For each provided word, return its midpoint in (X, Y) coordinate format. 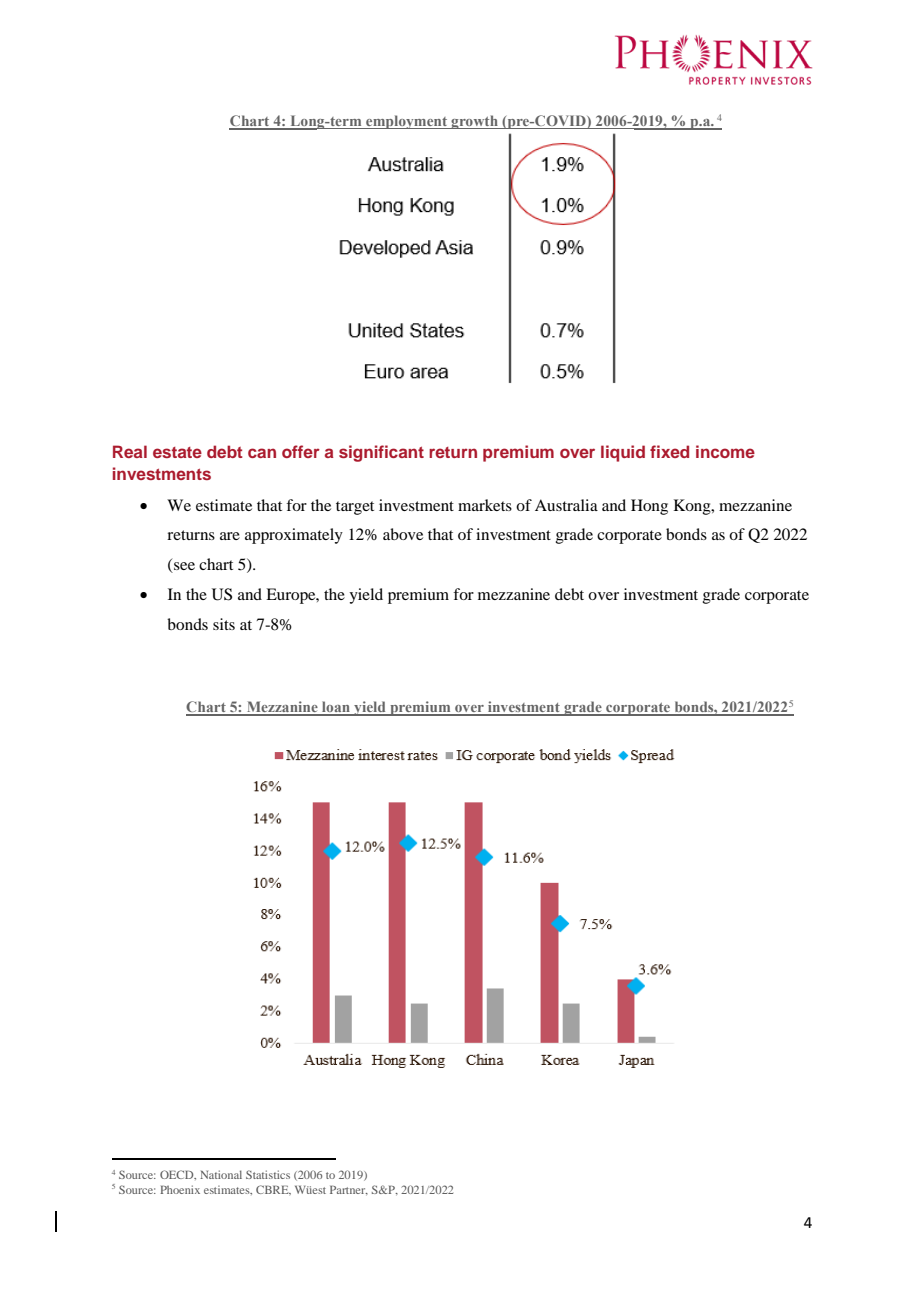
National (221, 1174)
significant (381, 453)
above (403, 534)
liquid (623, 453)
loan (336, 708)
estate (177, 452)
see (184, 566)
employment (407, 122)
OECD (178, 1175)
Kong (693, 507)
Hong (649, 507)
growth (474, 122)
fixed (669, 451)
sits (224, 624)
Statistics (268, 1174)
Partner (349, 1190)
